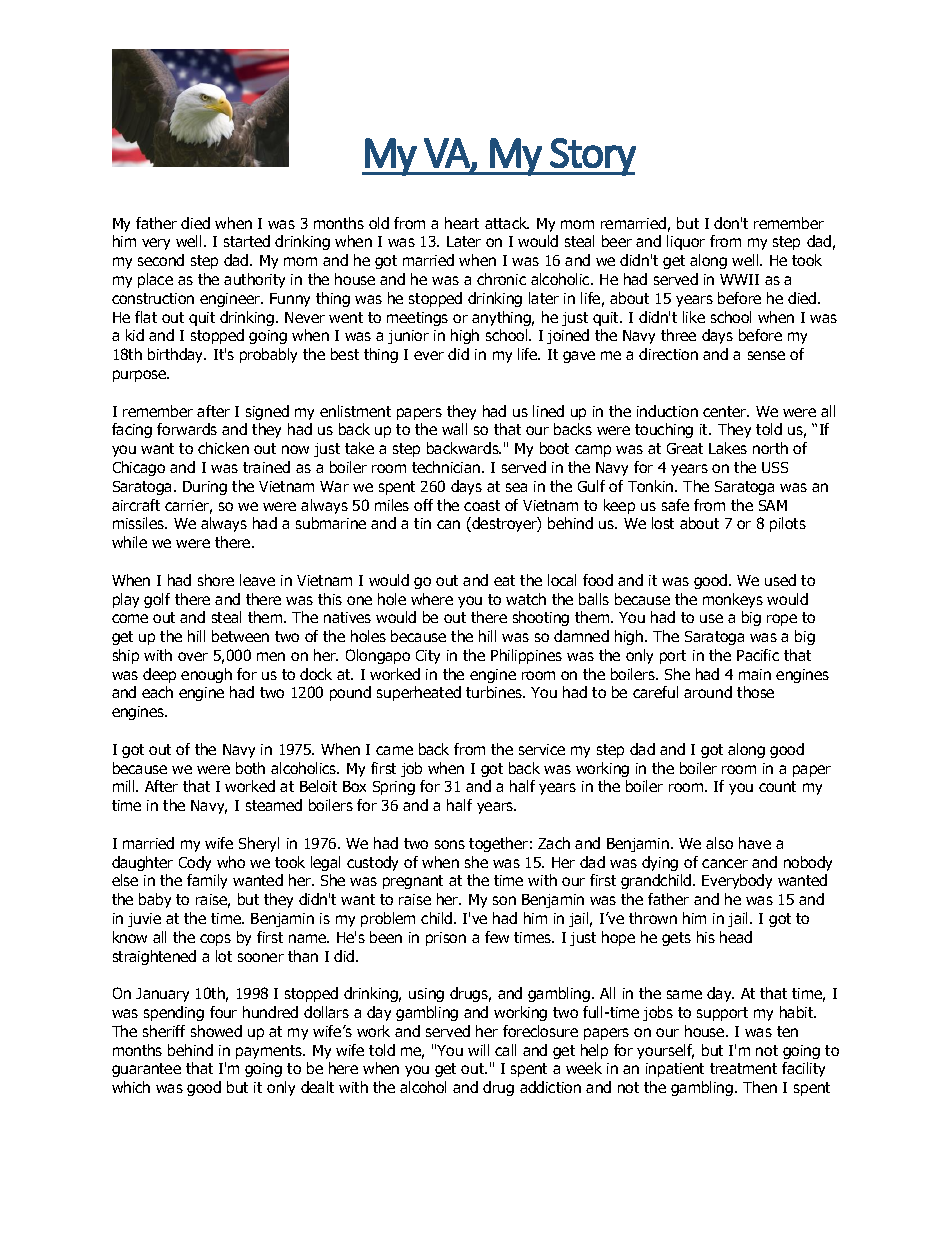 The height and width of the screenshot is (1233, 952). What do you see at coordinates (216, 1031) in the screenshot?
I see `showed` at bounding box center [216, 1031].
